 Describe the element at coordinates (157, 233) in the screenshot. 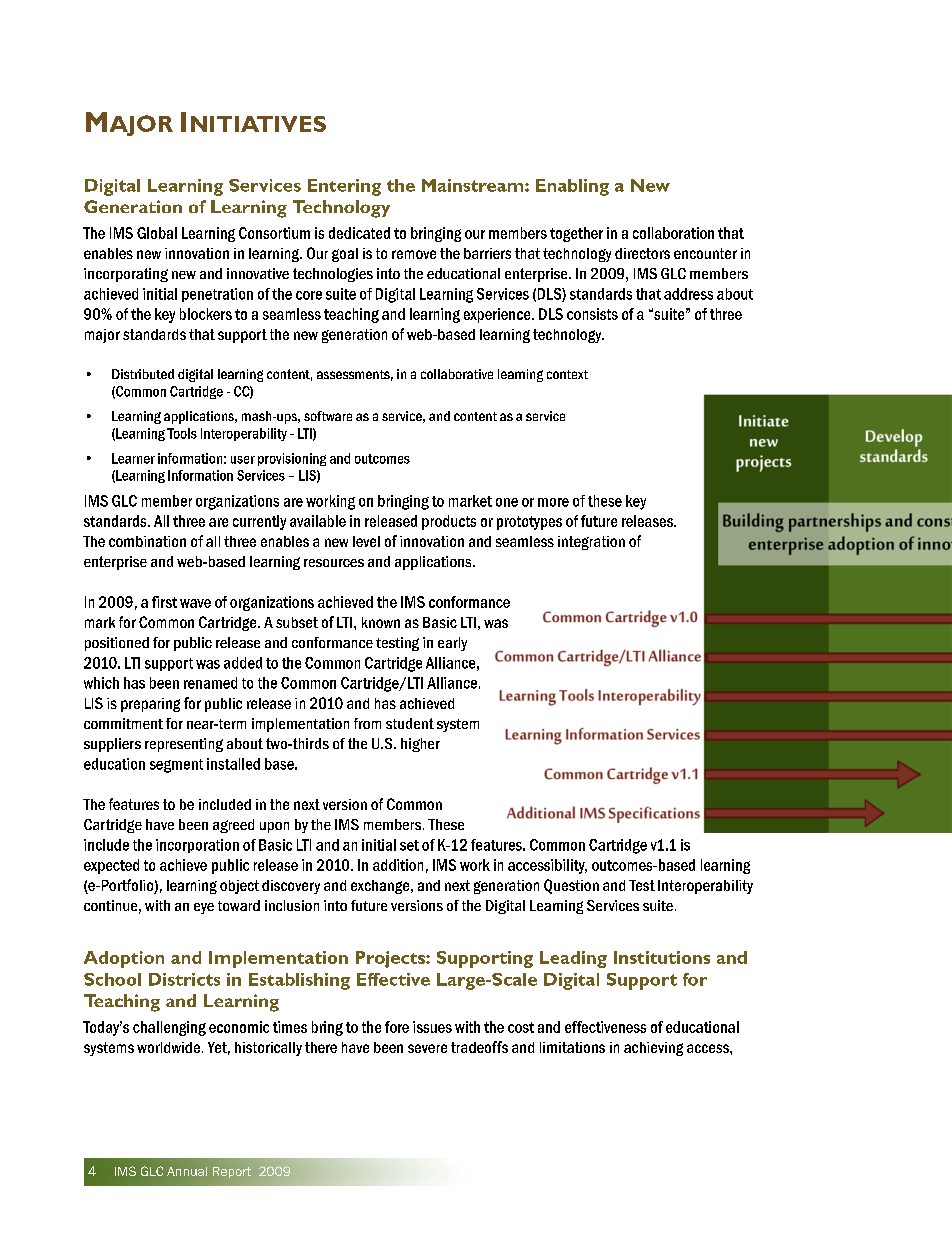

I see `Global` at that location.
